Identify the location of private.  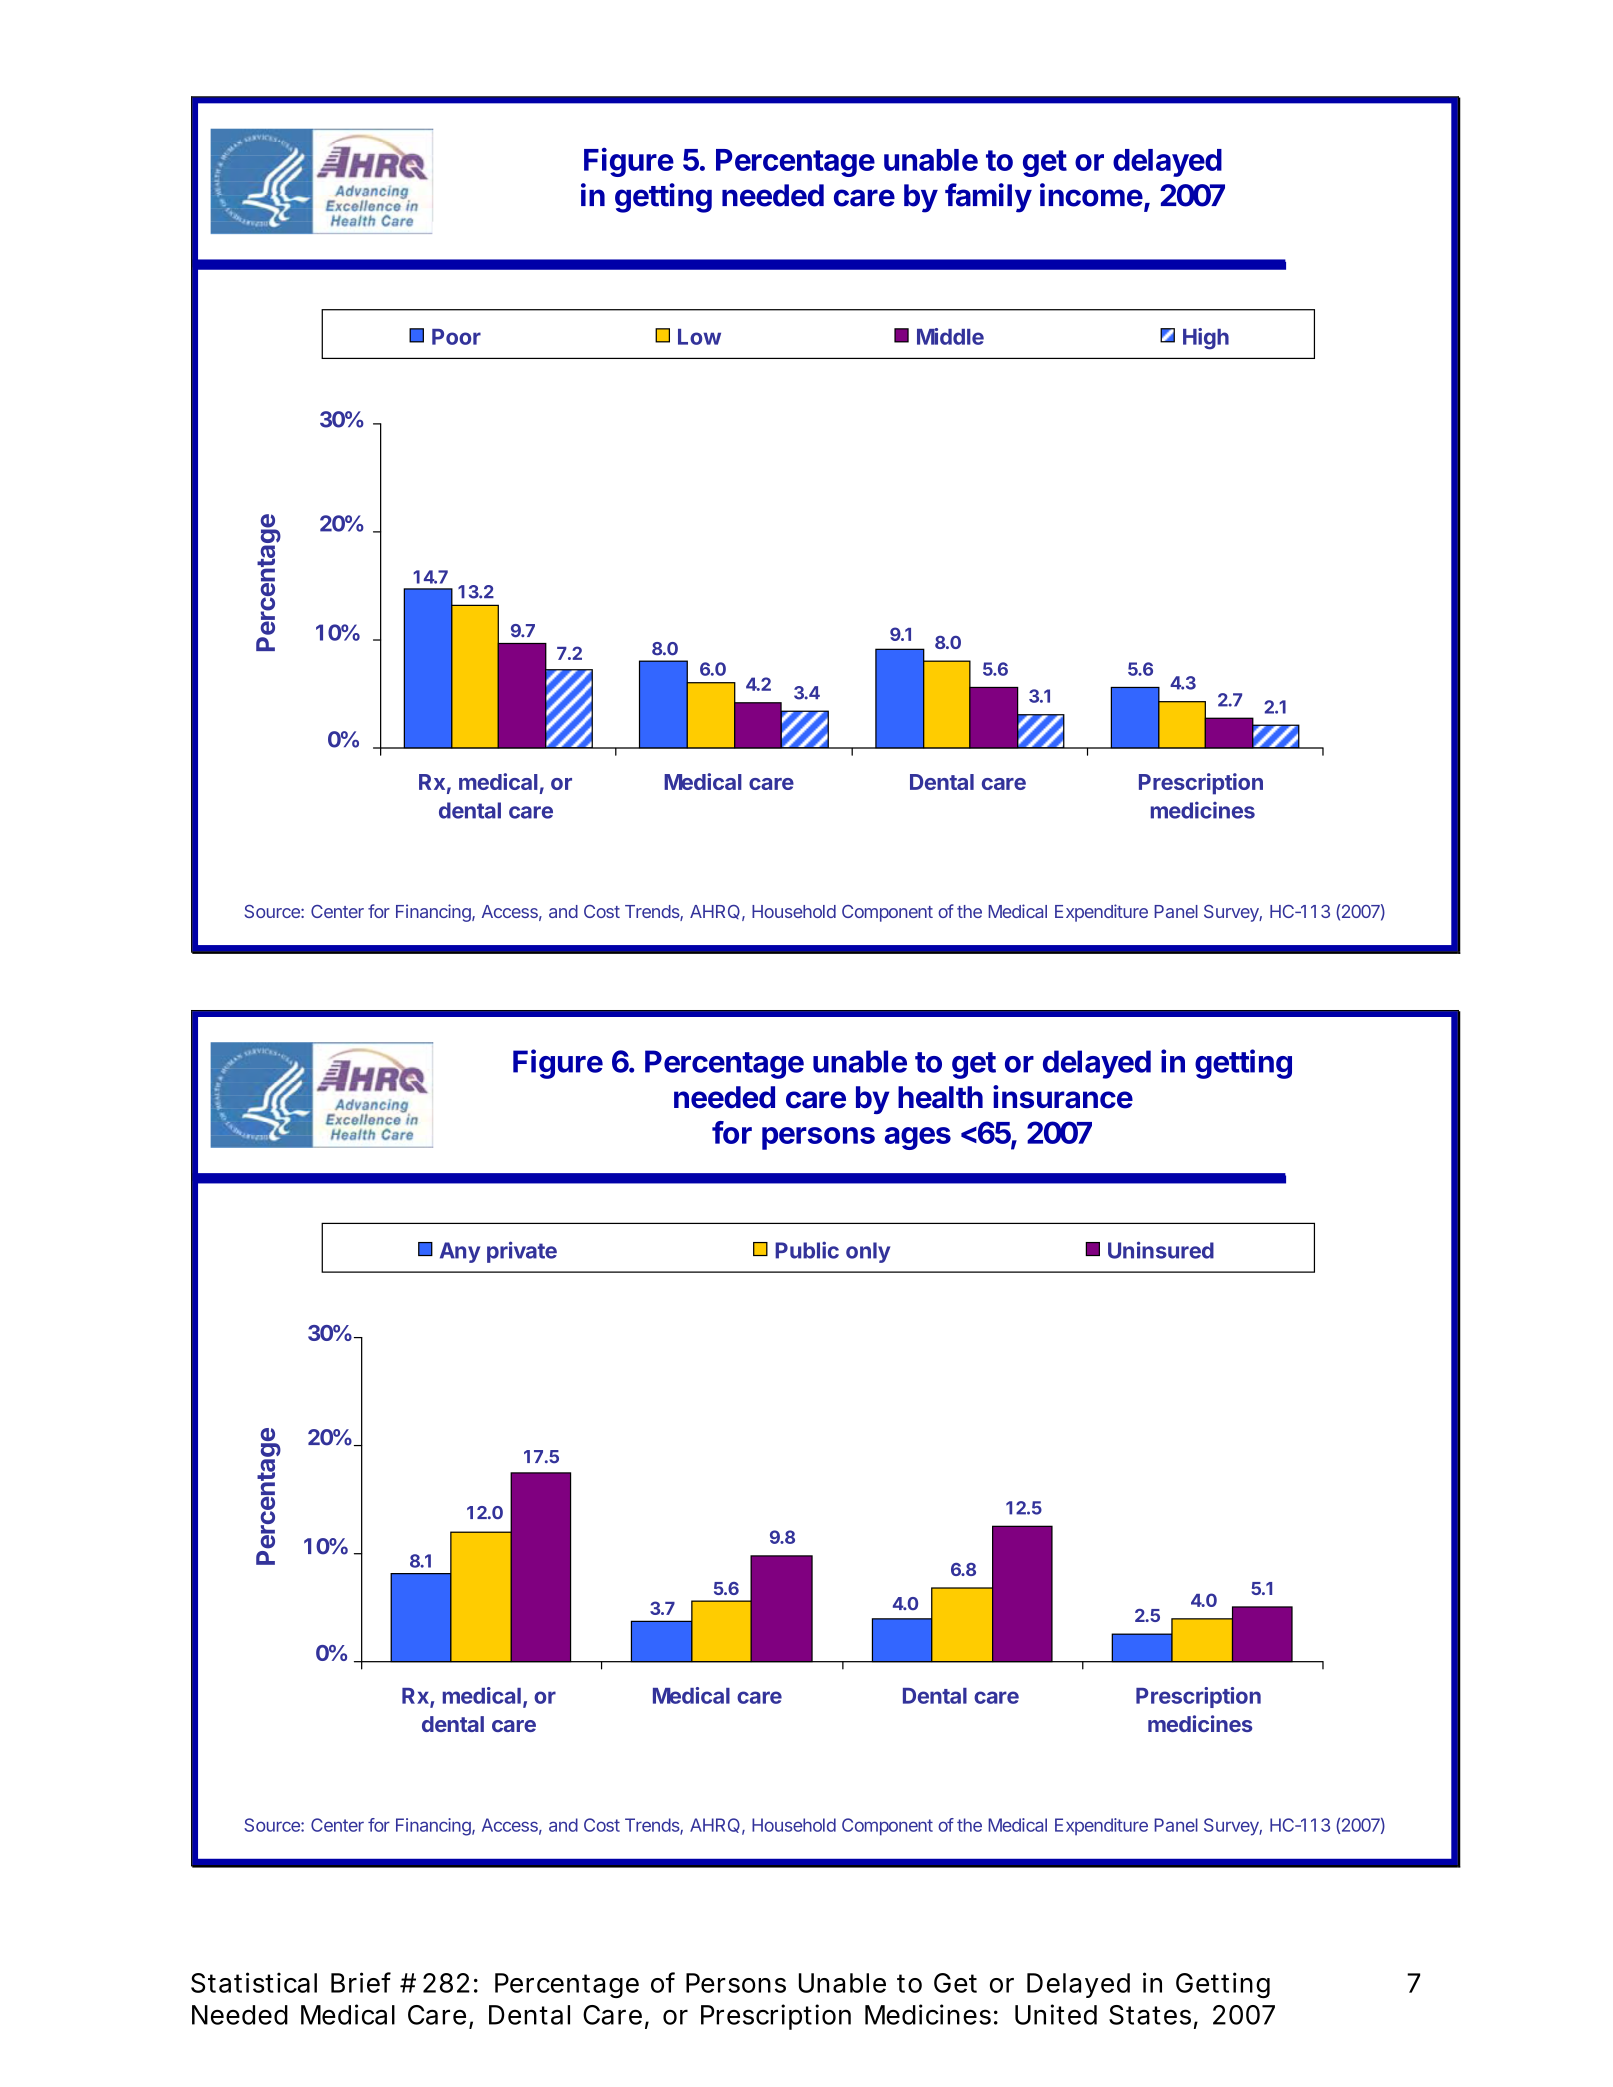
(522, 1252).
